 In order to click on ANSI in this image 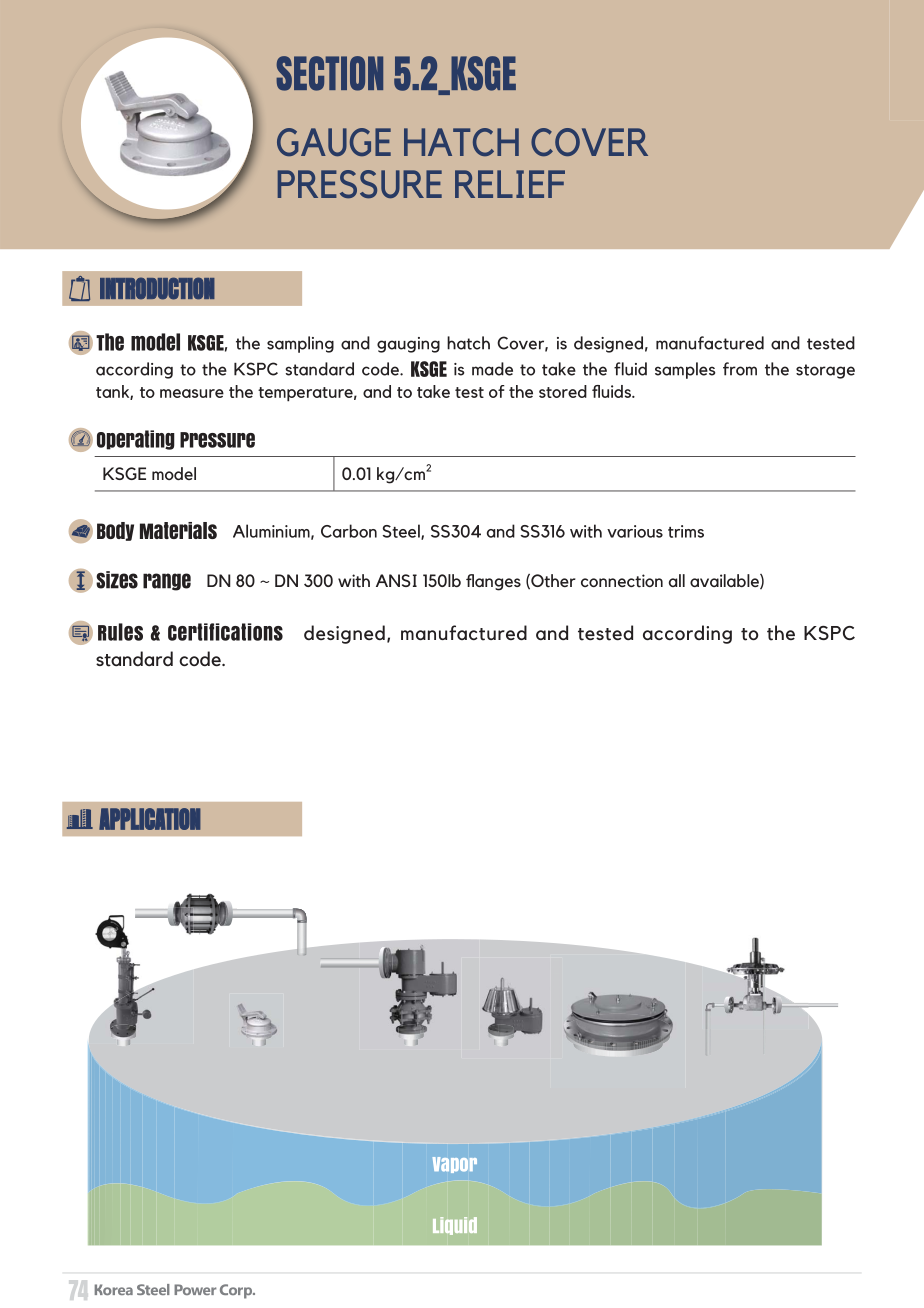, I will do `click(396, 580)`.
